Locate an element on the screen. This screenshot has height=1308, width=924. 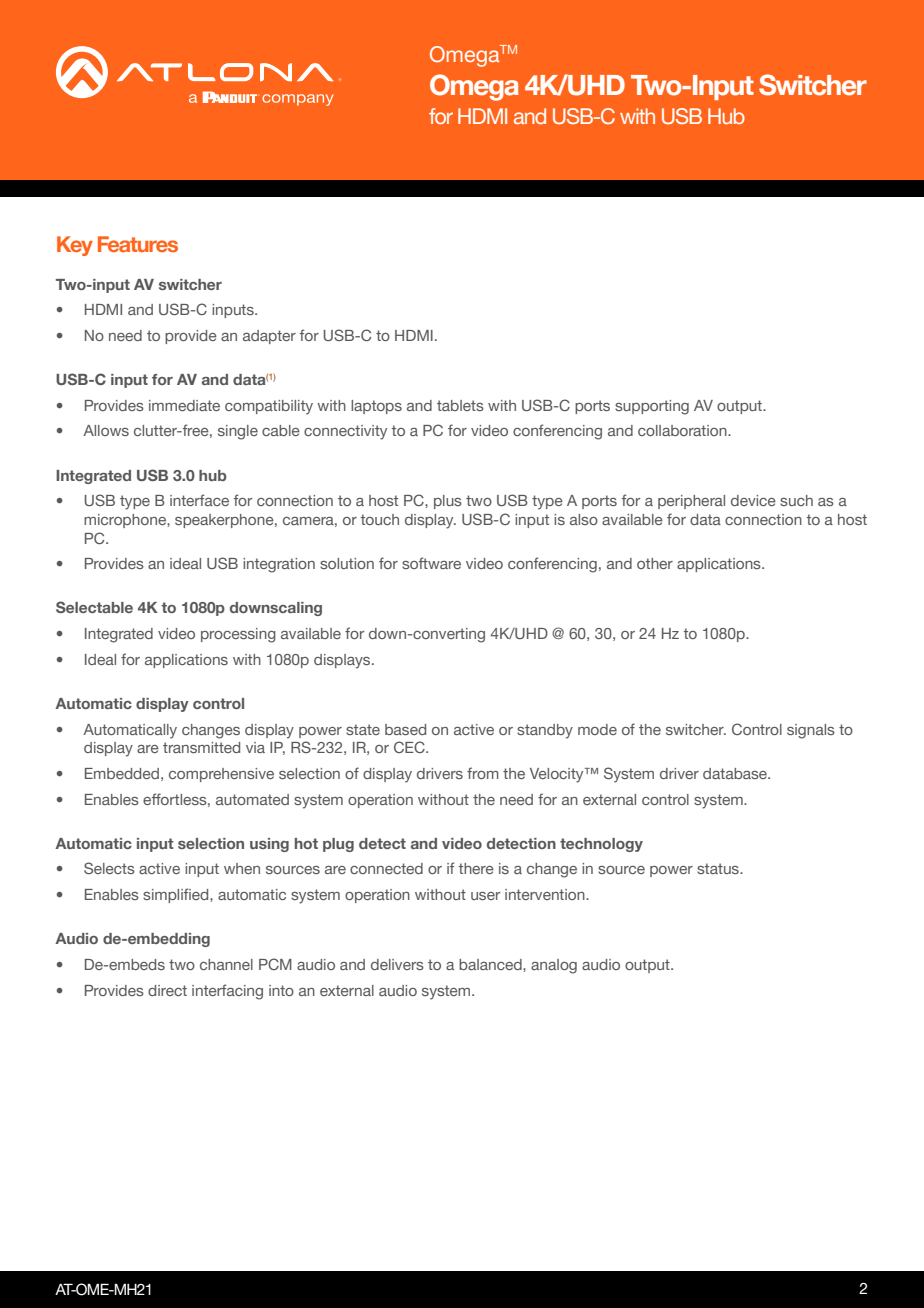
analog is located at coordinates (554, 966).
